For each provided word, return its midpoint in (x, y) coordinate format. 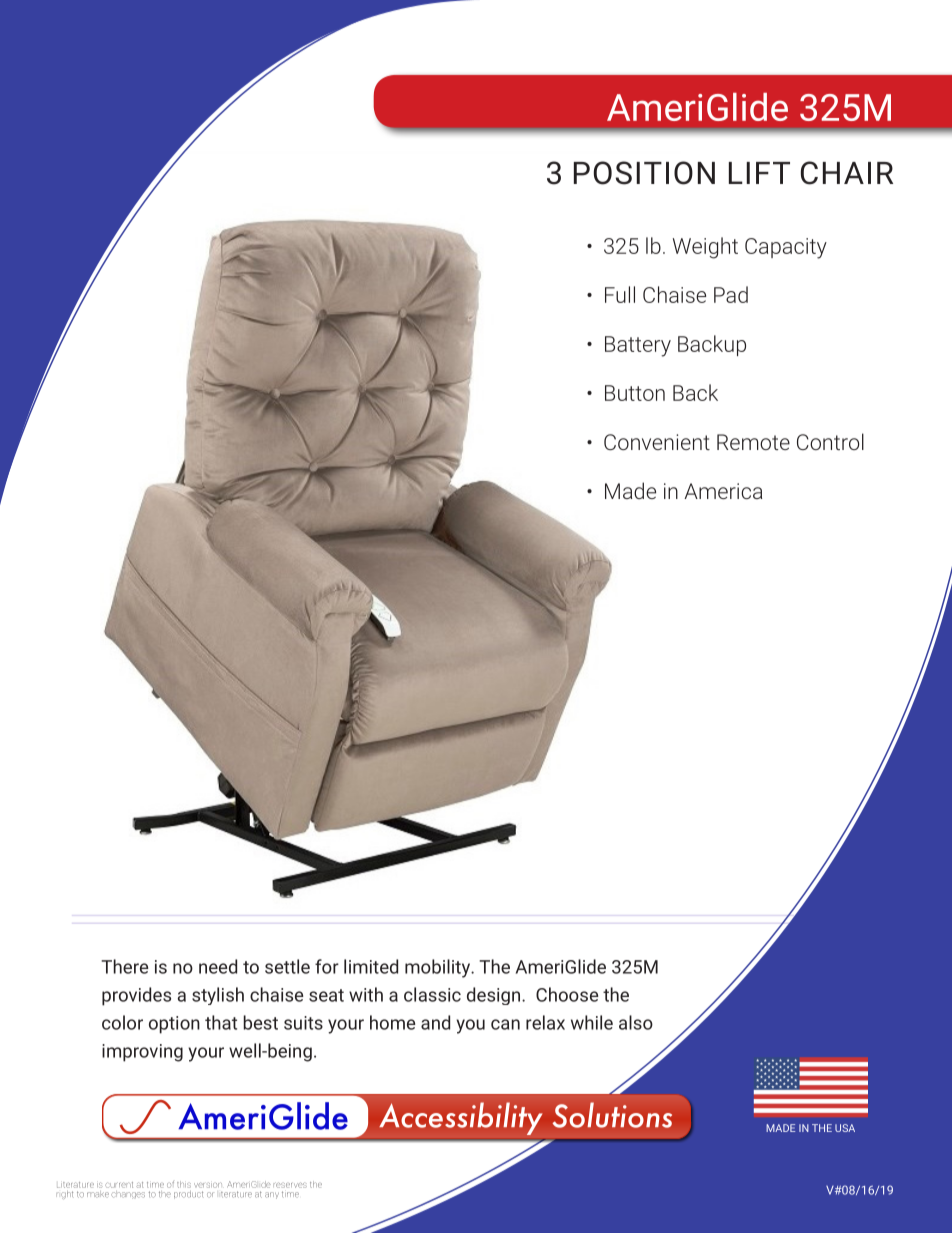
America (723, 491)
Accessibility (460, 1118)
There (124, 966)
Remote (753, 442)
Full (620, 294)
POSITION (644, 173)
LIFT (759, 173)
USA (845, 1128)
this (184, 1184)
